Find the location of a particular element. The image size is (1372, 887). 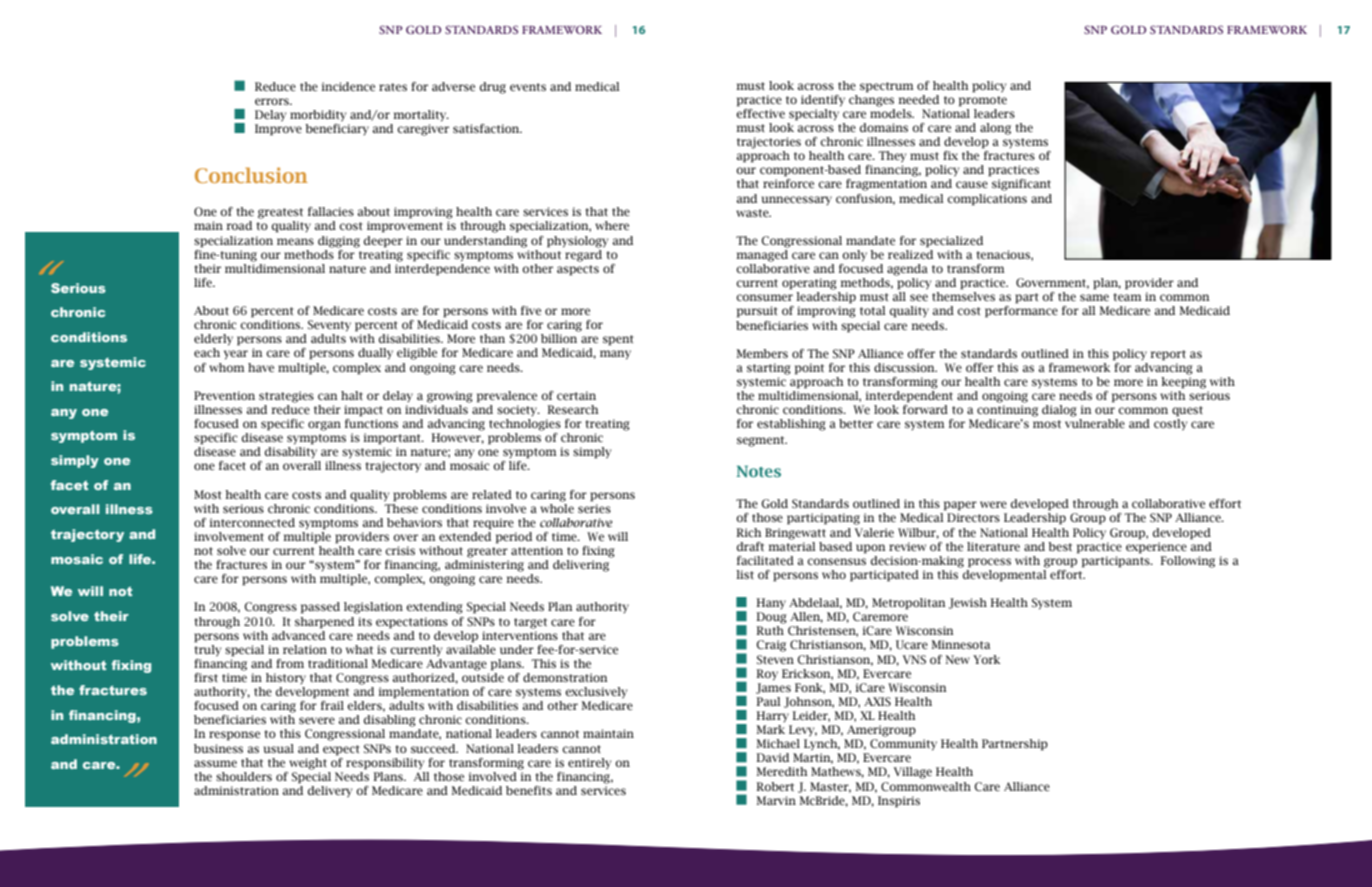

best is located at coordinates (1060, 546).
